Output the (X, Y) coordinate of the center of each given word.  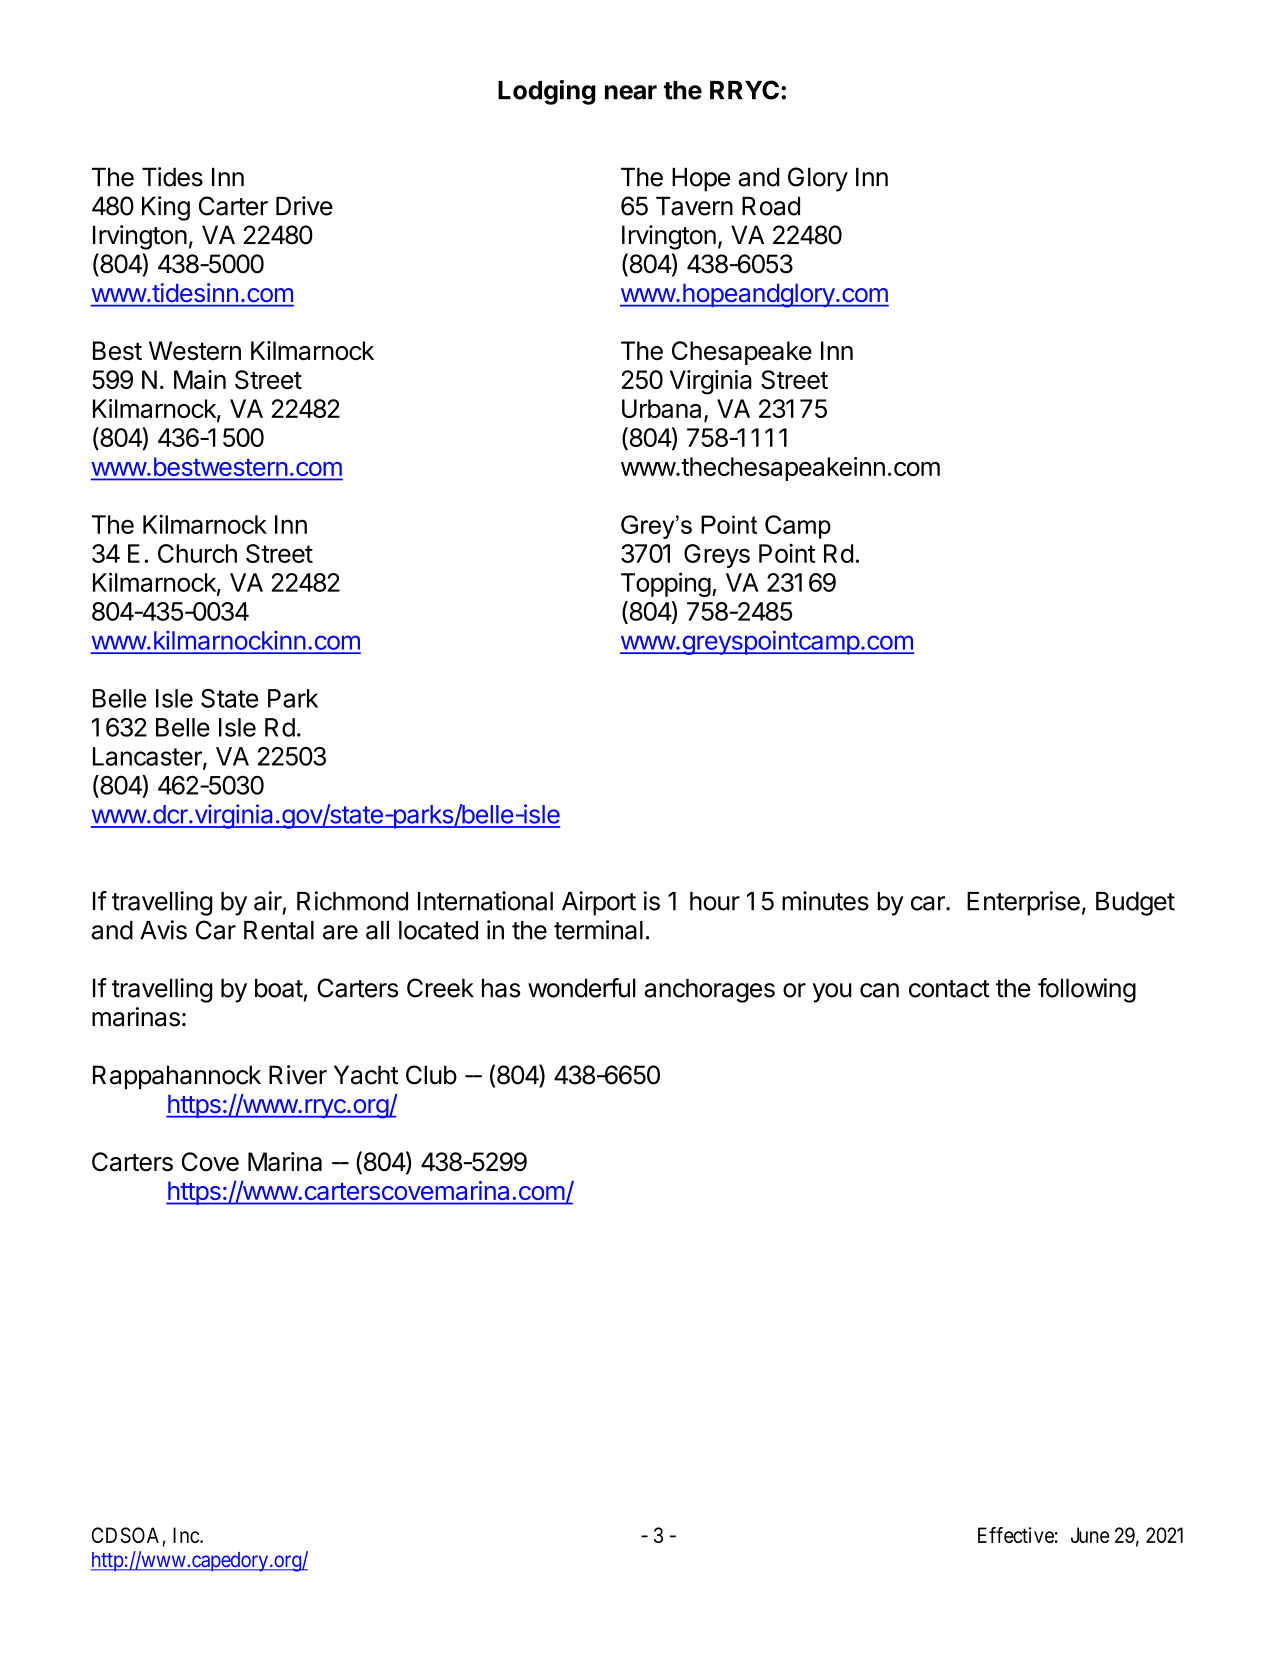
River (298, 1075)
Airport (599, 903)
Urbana (661, 408)
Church (197, 553)
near (631, 92)
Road (771, 206)
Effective (1016, 1535)
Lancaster (148, 757)
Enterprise (1023, 903)
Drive (304, 206)
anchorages (710, 990)
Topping (666, 584)
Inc (187, 1535)
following (1087, 990)
